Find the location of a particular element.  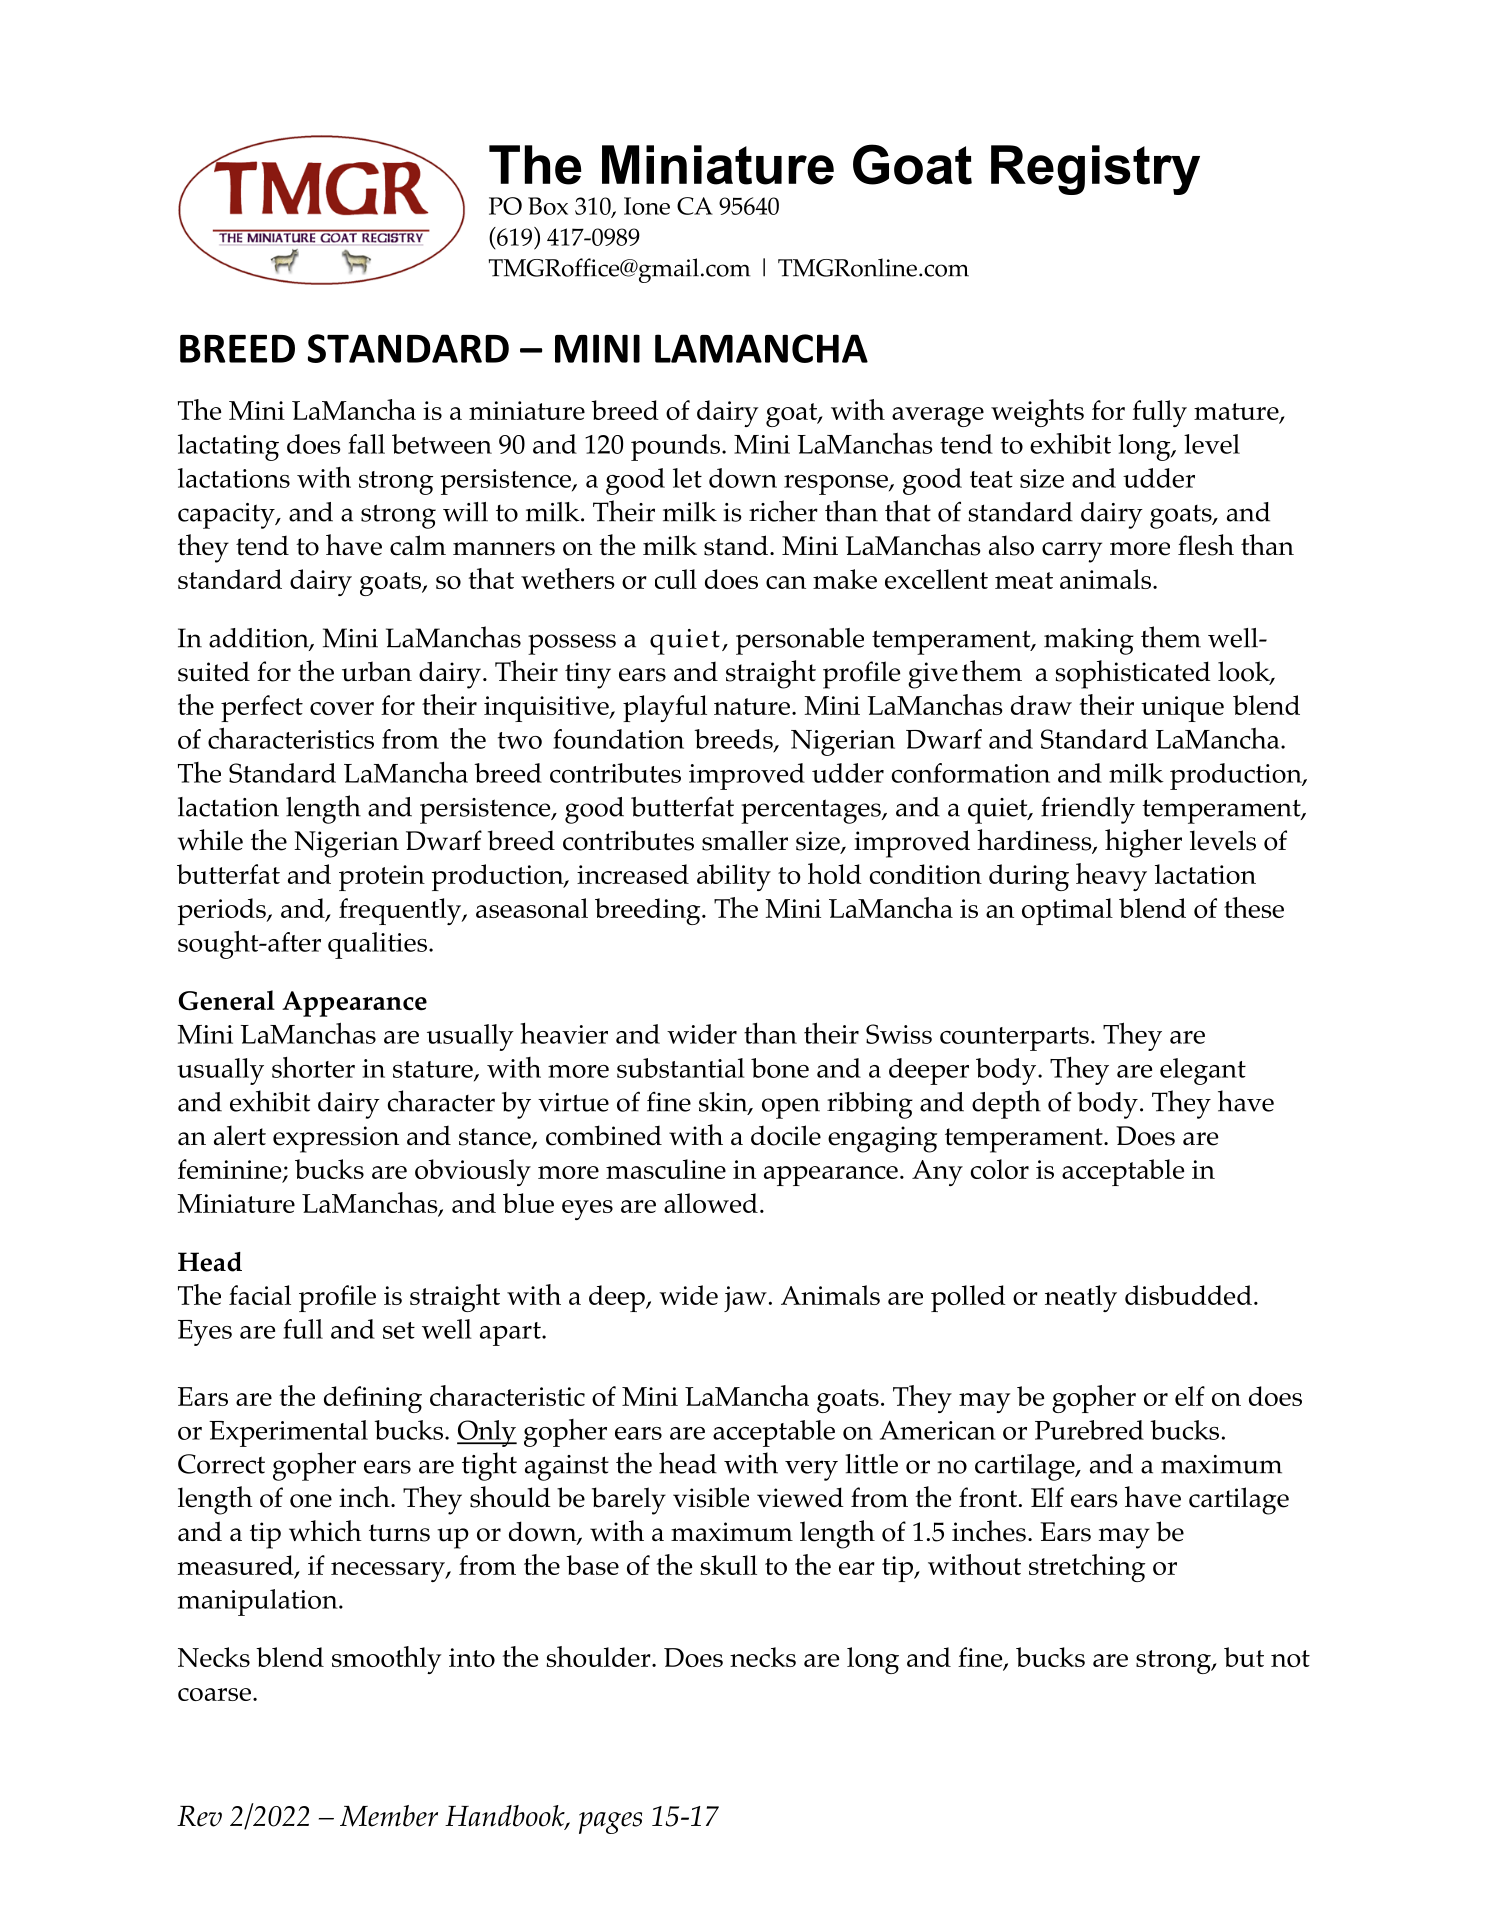

Box is located at coordinates (548, 206).
